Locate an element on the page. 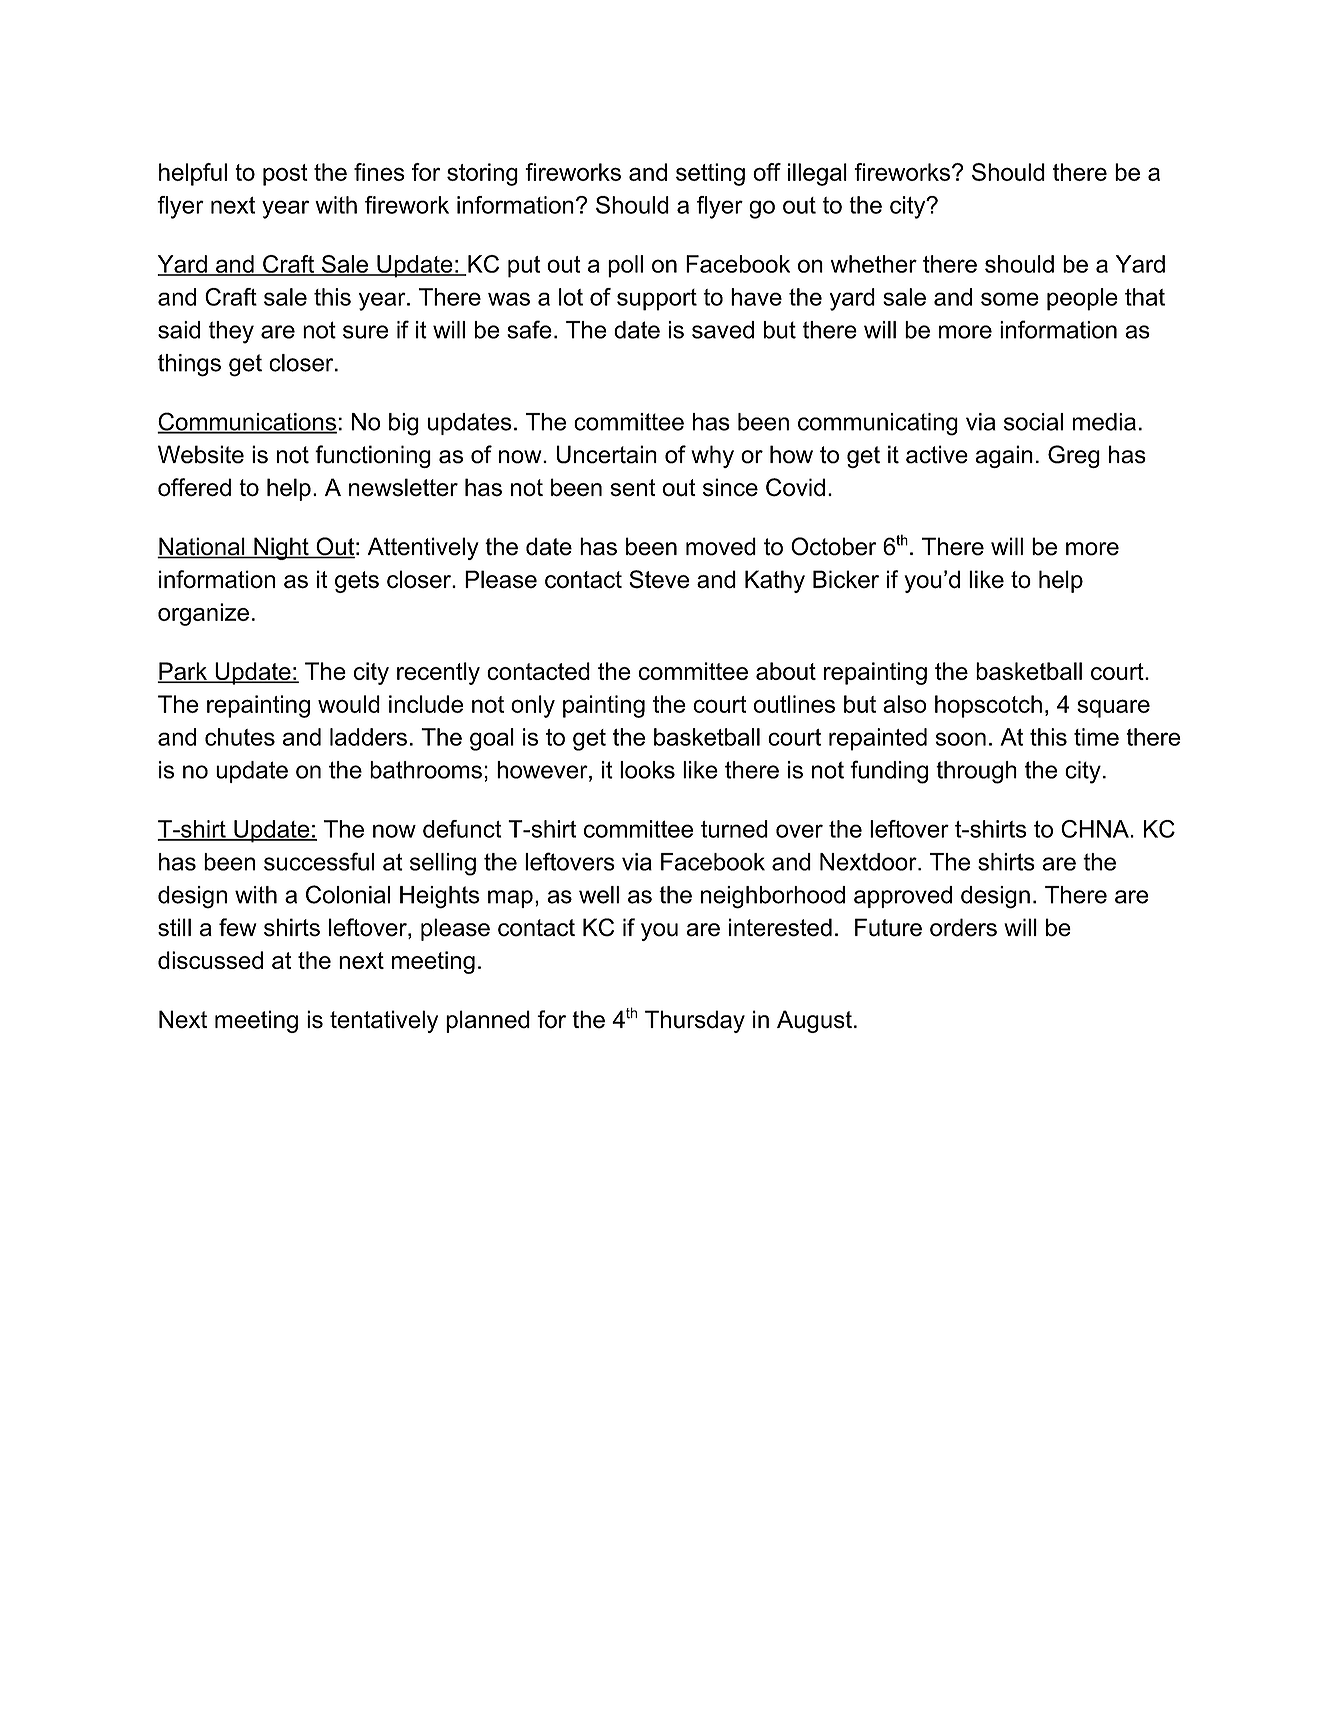  they is located at coordinates (231, 332).
